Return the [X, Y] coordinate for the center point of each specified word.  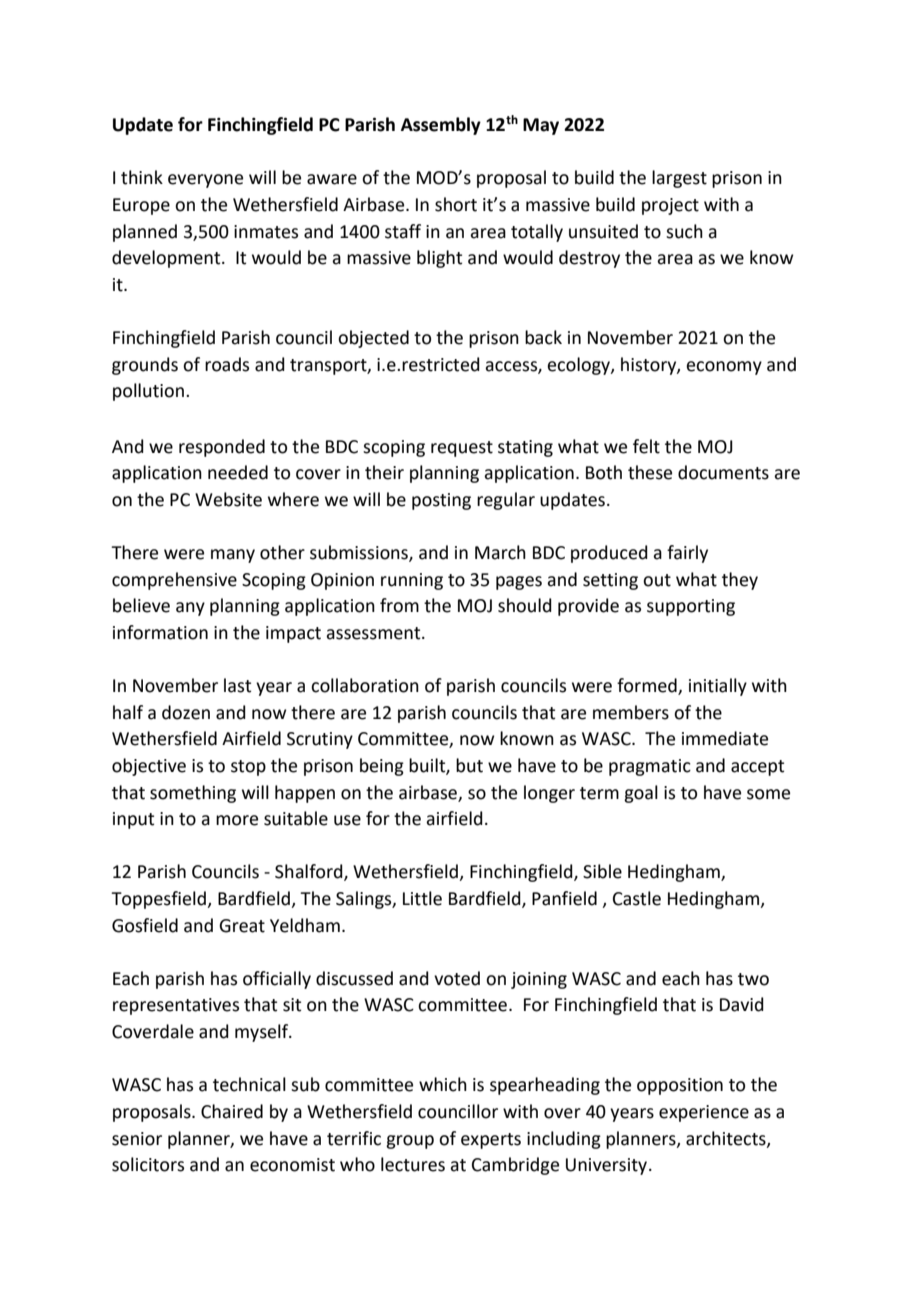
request [462, 449]
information [160, 632]
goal [641, 794]
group [410, 1142]
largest [679, 179]
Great [242, 926]
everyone [205, 181]
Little [422, 898]
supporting [691, 607]
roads [227, 364]
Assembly [441, 126]
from [399, 605]
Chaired [232, 1111]
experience [704, 1113]
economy [724, 368]
